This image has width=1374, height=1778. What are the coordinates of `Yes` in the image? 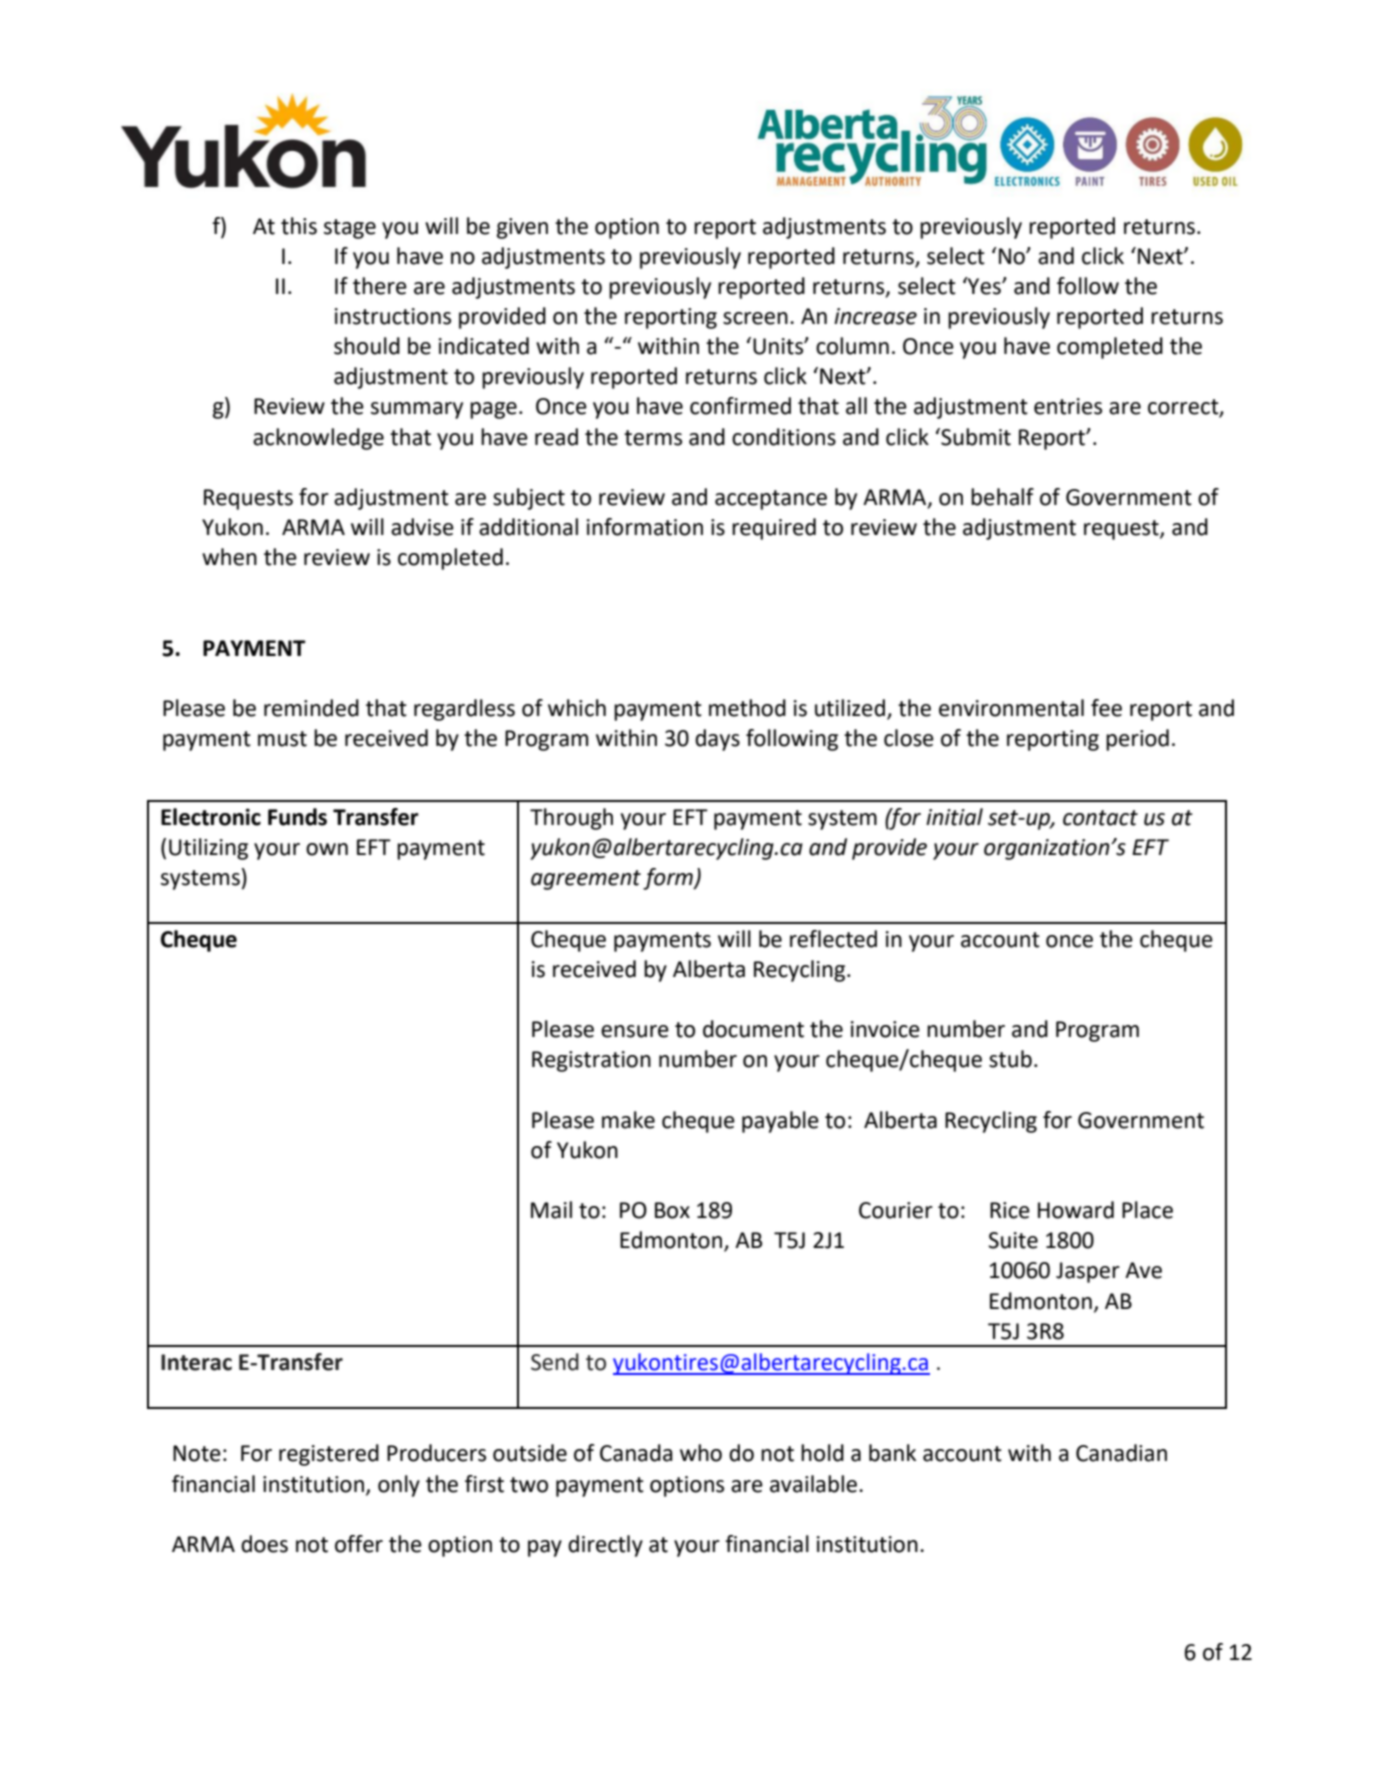 It's located at (984, 286).
